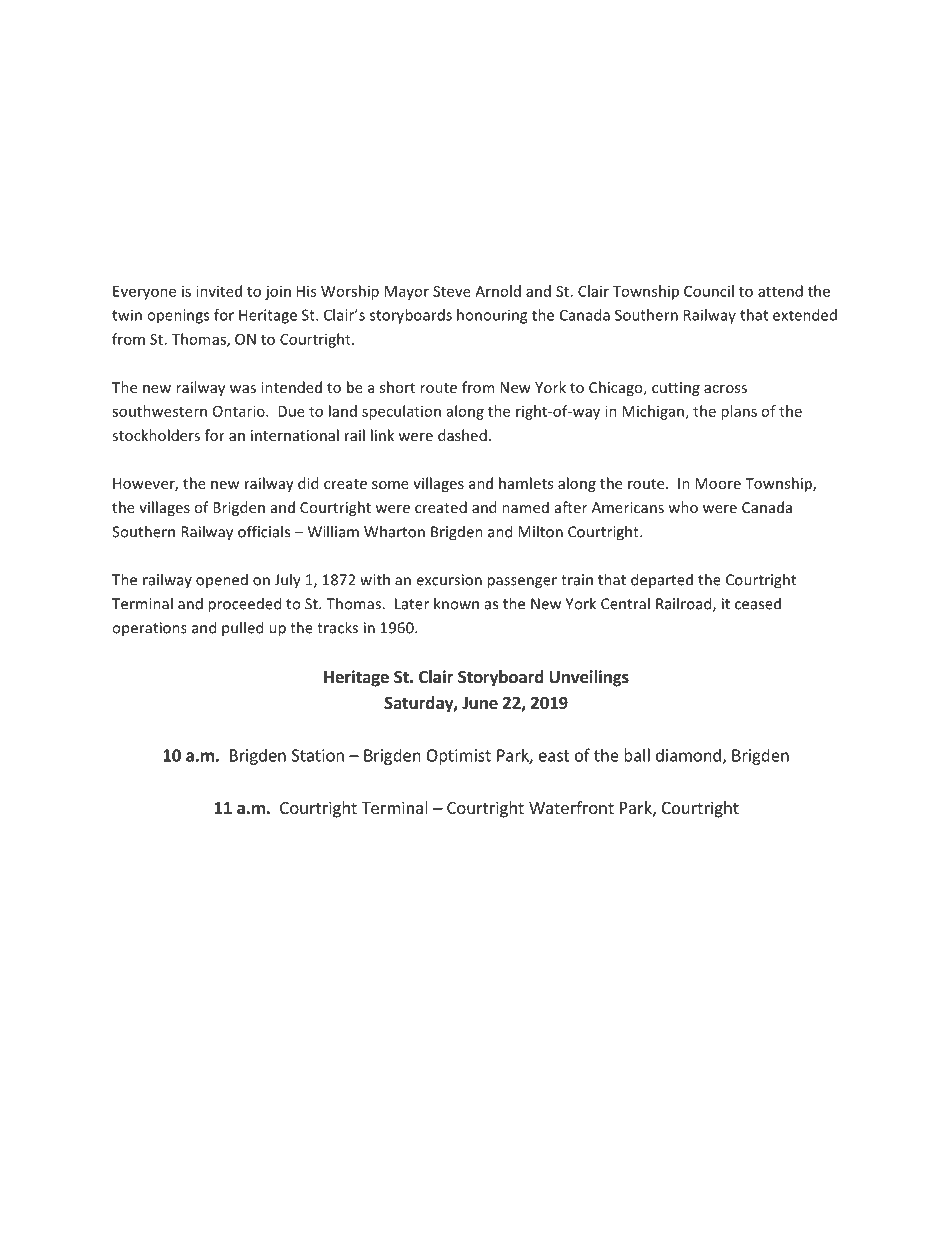 The height and width of the document is (1233, 952). Describe the element at coordinates (492, 316) in the document. I see `honouring` at that location.
